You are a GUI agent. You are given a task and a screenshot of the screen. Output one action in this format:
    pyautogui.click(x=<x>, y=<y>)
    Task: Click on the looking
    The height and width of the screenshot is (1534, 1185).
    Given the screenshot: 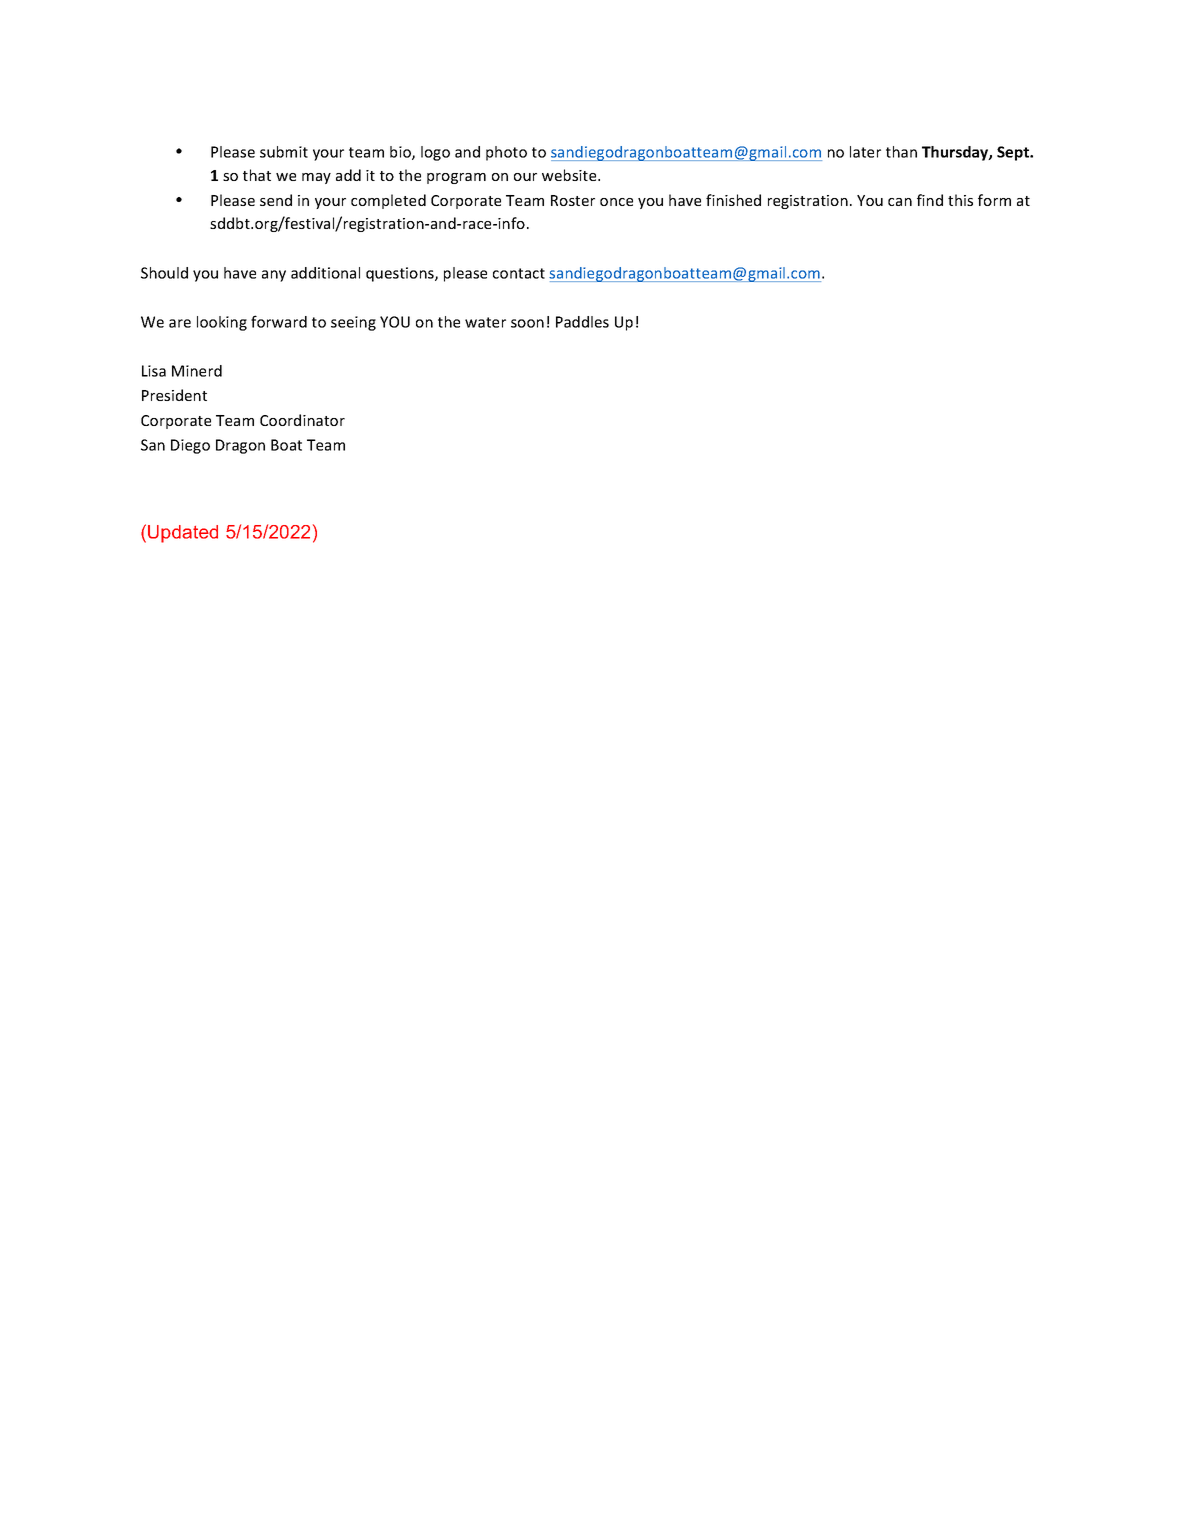 What is the action you would take?
    pyautogui.click(x=222, y=323)
